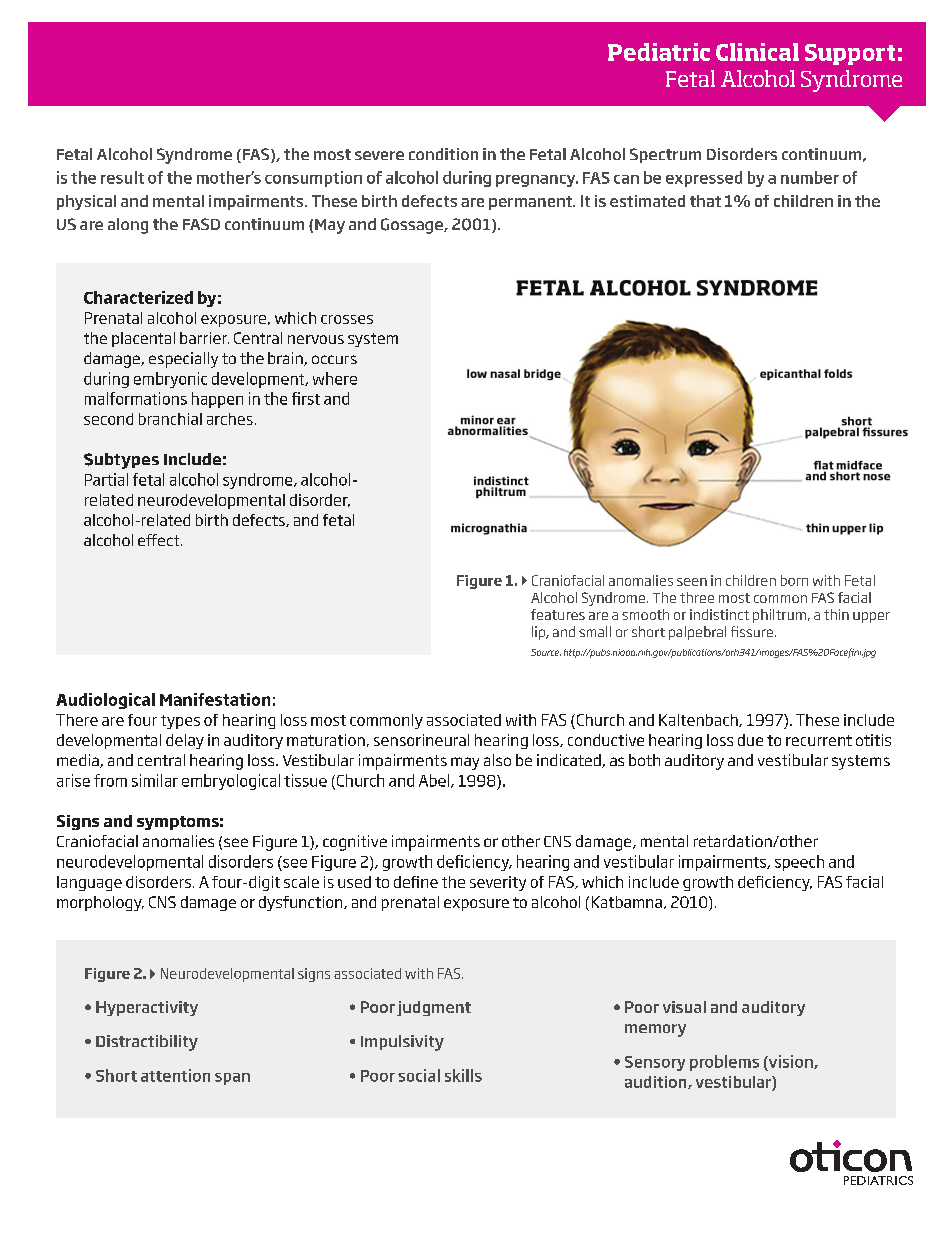  Describe the element at coordinates (497, 760) in the image. I see `also` at that location.
